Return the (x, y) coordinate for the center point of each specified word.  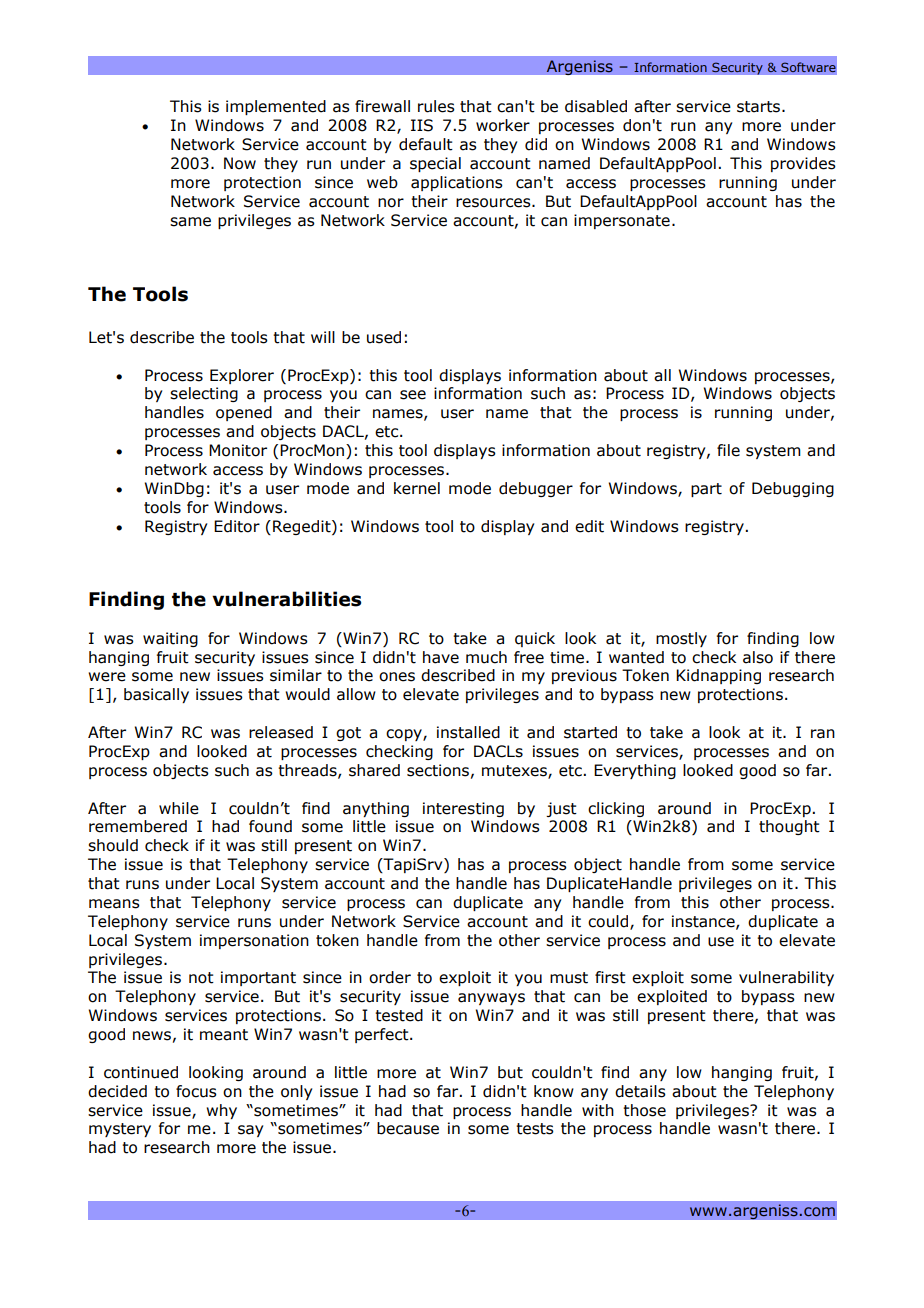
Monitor (238, 450)
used (384, 337)
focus (196, 1091)
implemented (276, 107)
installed (468, 732)
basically (156, 695)
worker (503, 125)
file (728, 450)
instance (704, 922)
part (706, 490)
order (390, 977)
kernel (417, 488)
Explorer (242, 376)
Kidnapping (718, 676)
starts (760, 107)
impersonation (254, 941)
